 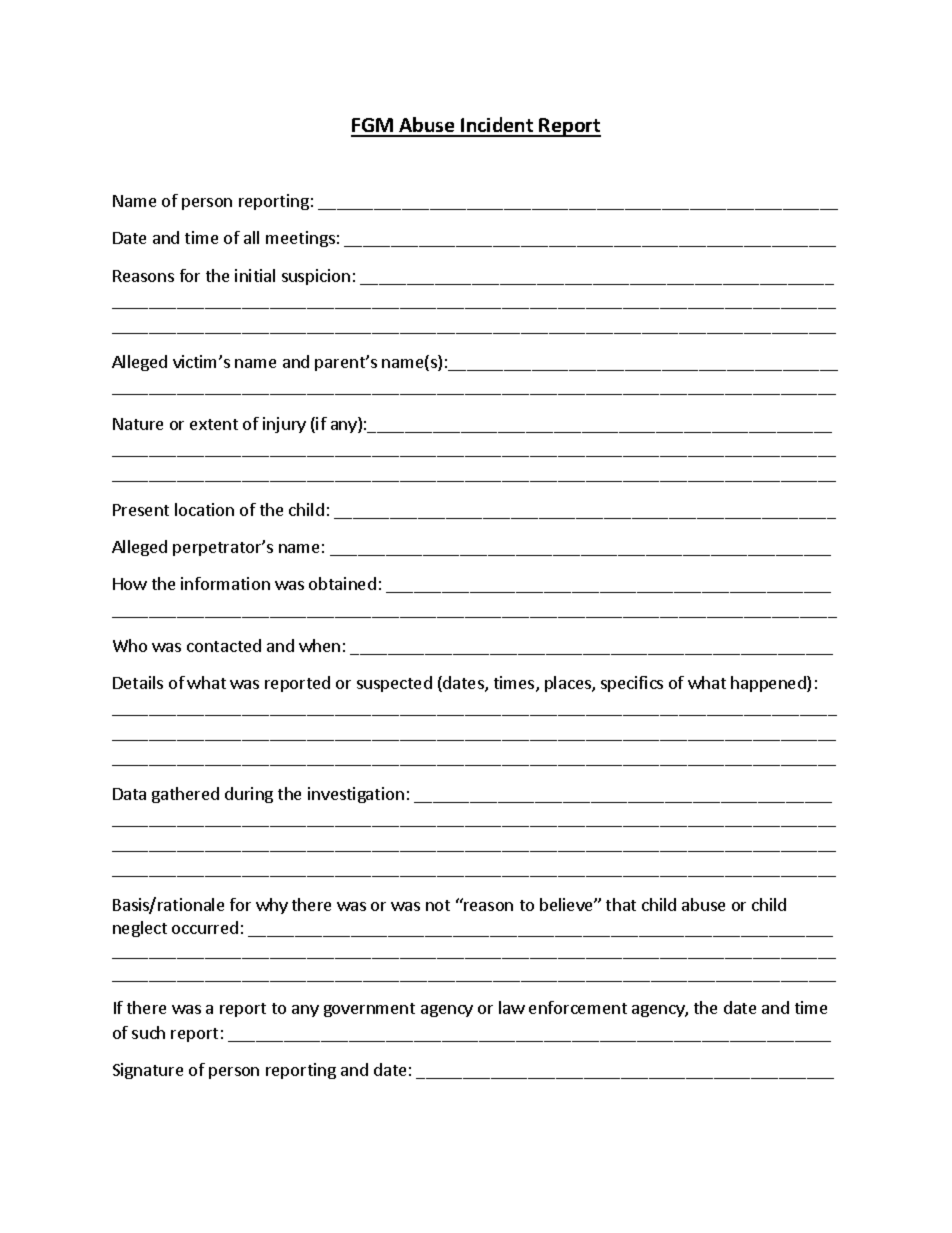 I want to click on meetings, so click(x=300, y=239).
